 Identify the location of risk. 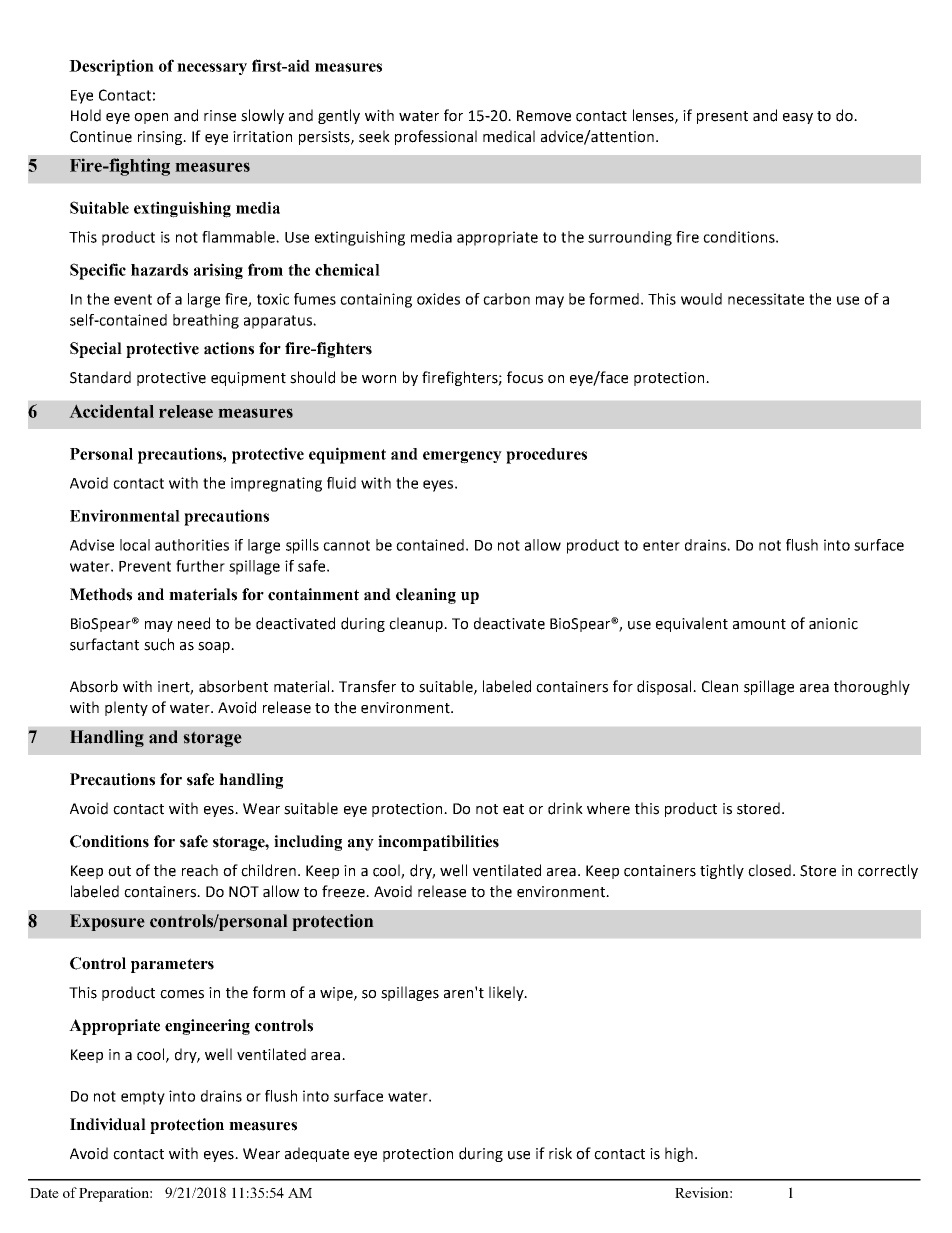
(560, 1153).
